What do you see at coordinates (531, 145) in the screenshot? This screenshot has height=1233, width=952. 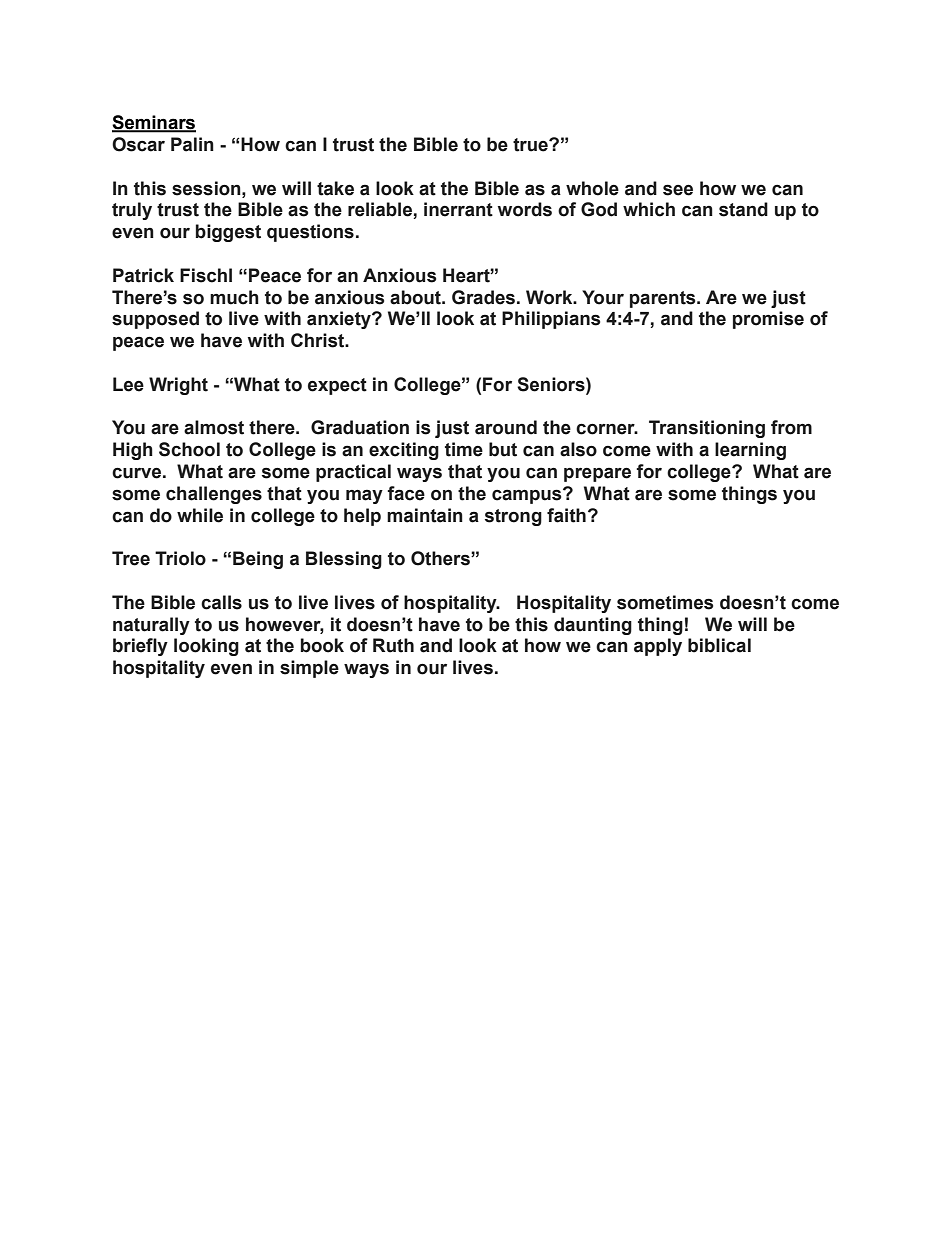 I see `true` at bounding box center [531, 145].
